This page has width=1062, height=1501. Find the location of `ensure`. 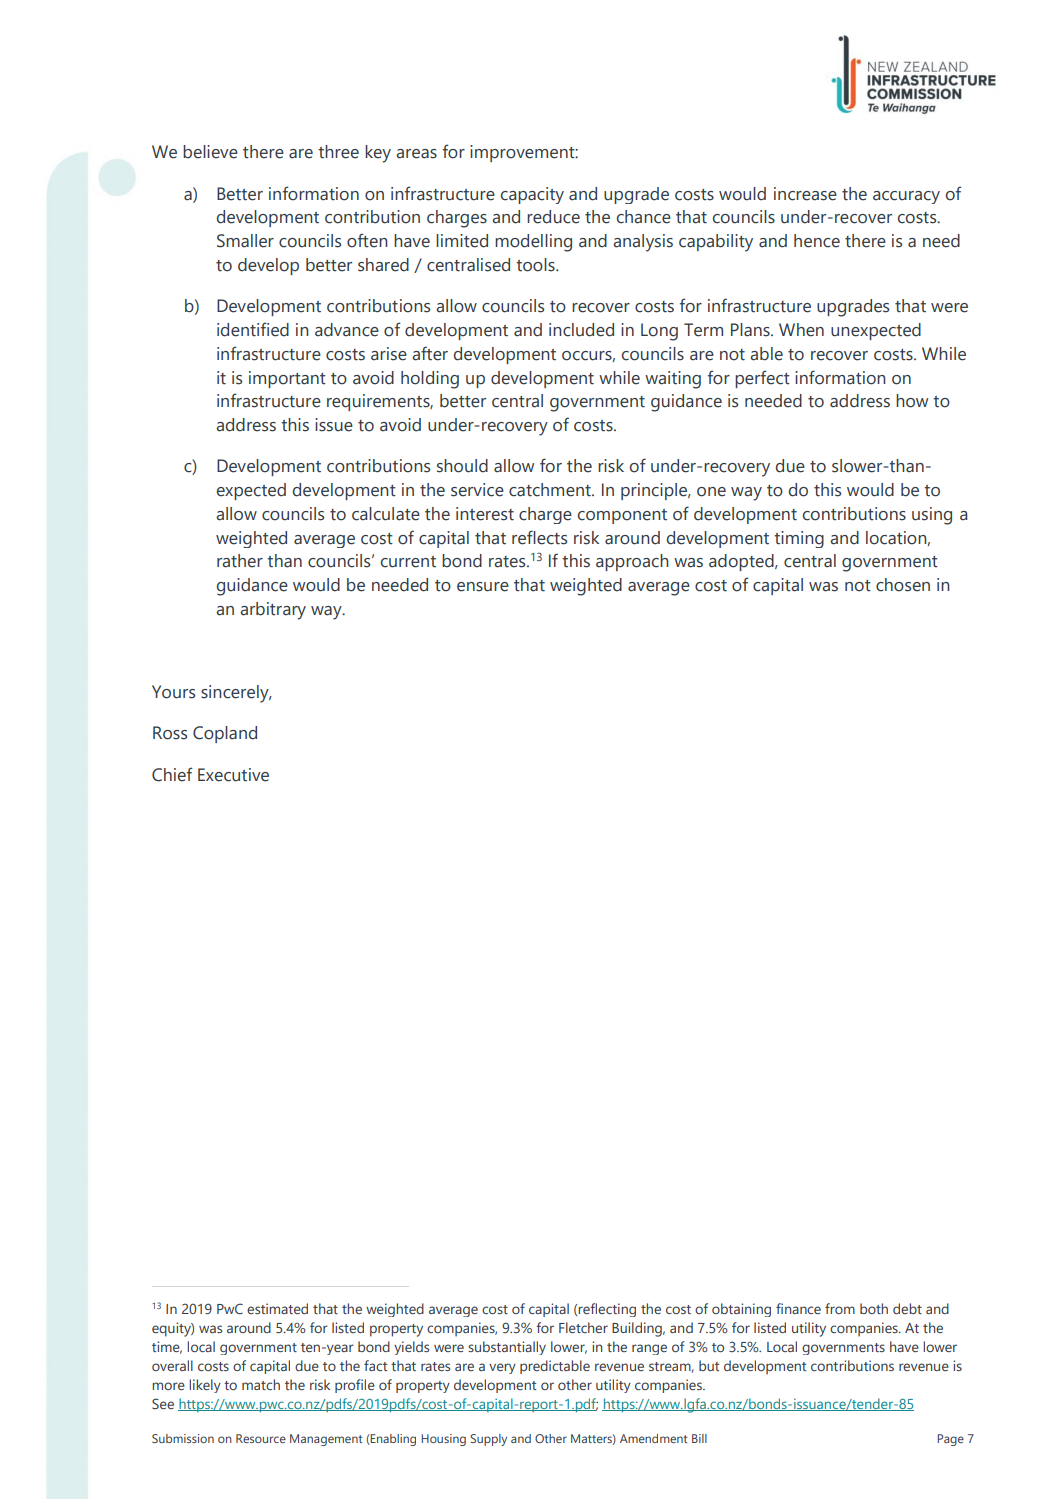

ensure is located at coordinates (483, 587).
